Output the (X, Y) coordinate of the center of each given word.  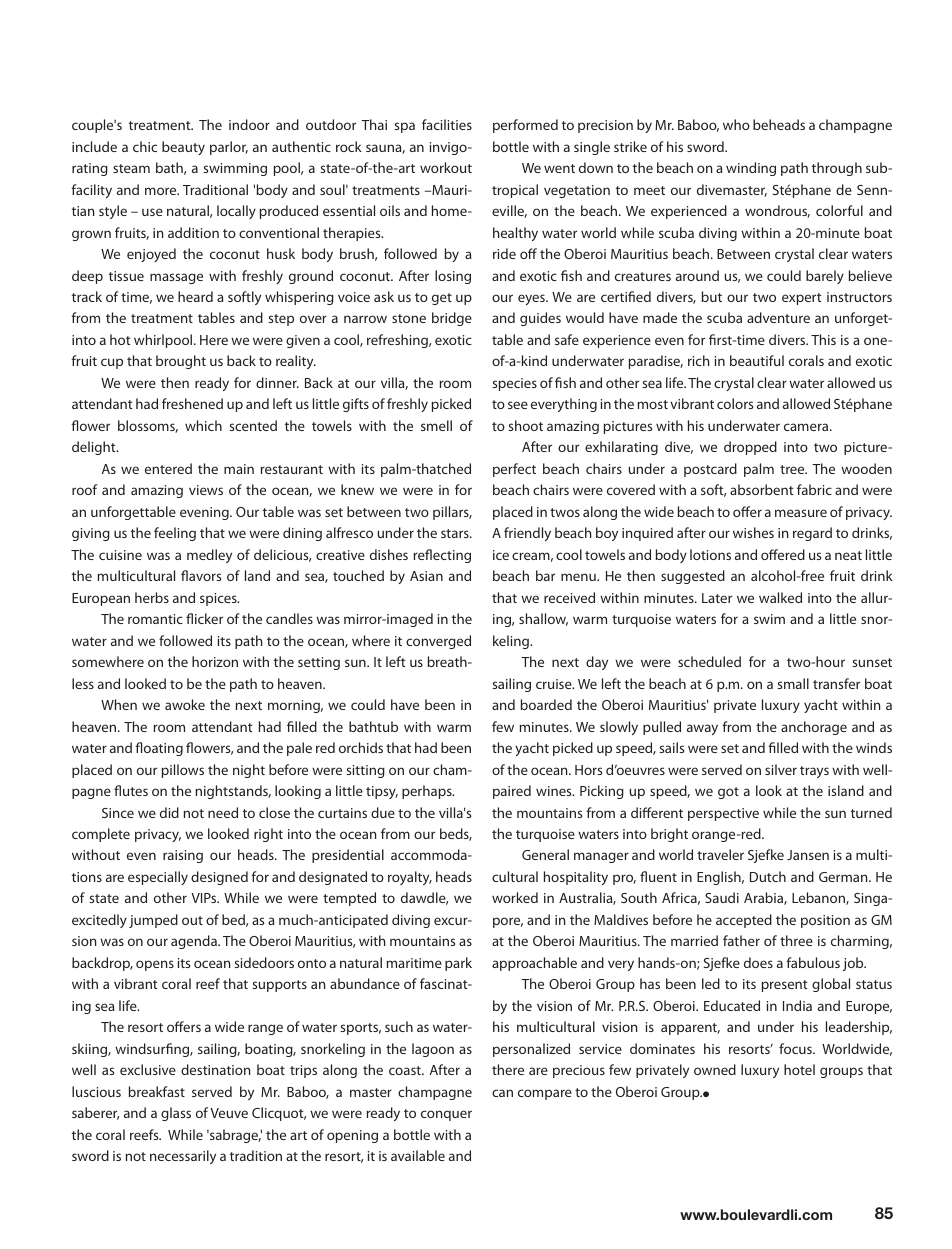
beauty (183, 148)
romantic (155, 619)
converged (438, 642)
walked (780, 597)
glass (176, 1114)
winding (751, 169)
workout (446, 167)
